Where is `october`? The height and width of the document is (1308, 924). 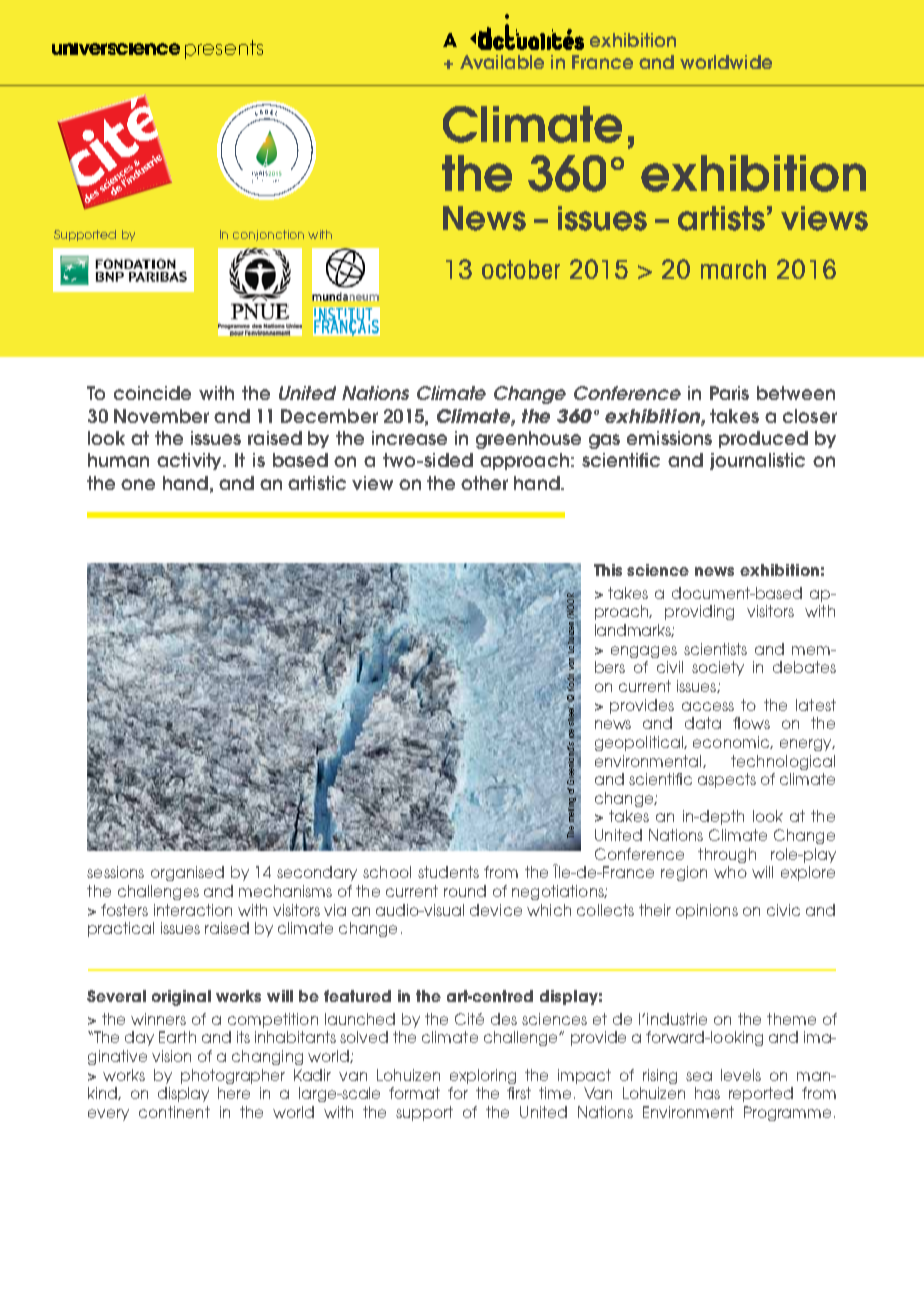
october is located at coordinates (521, 269).
